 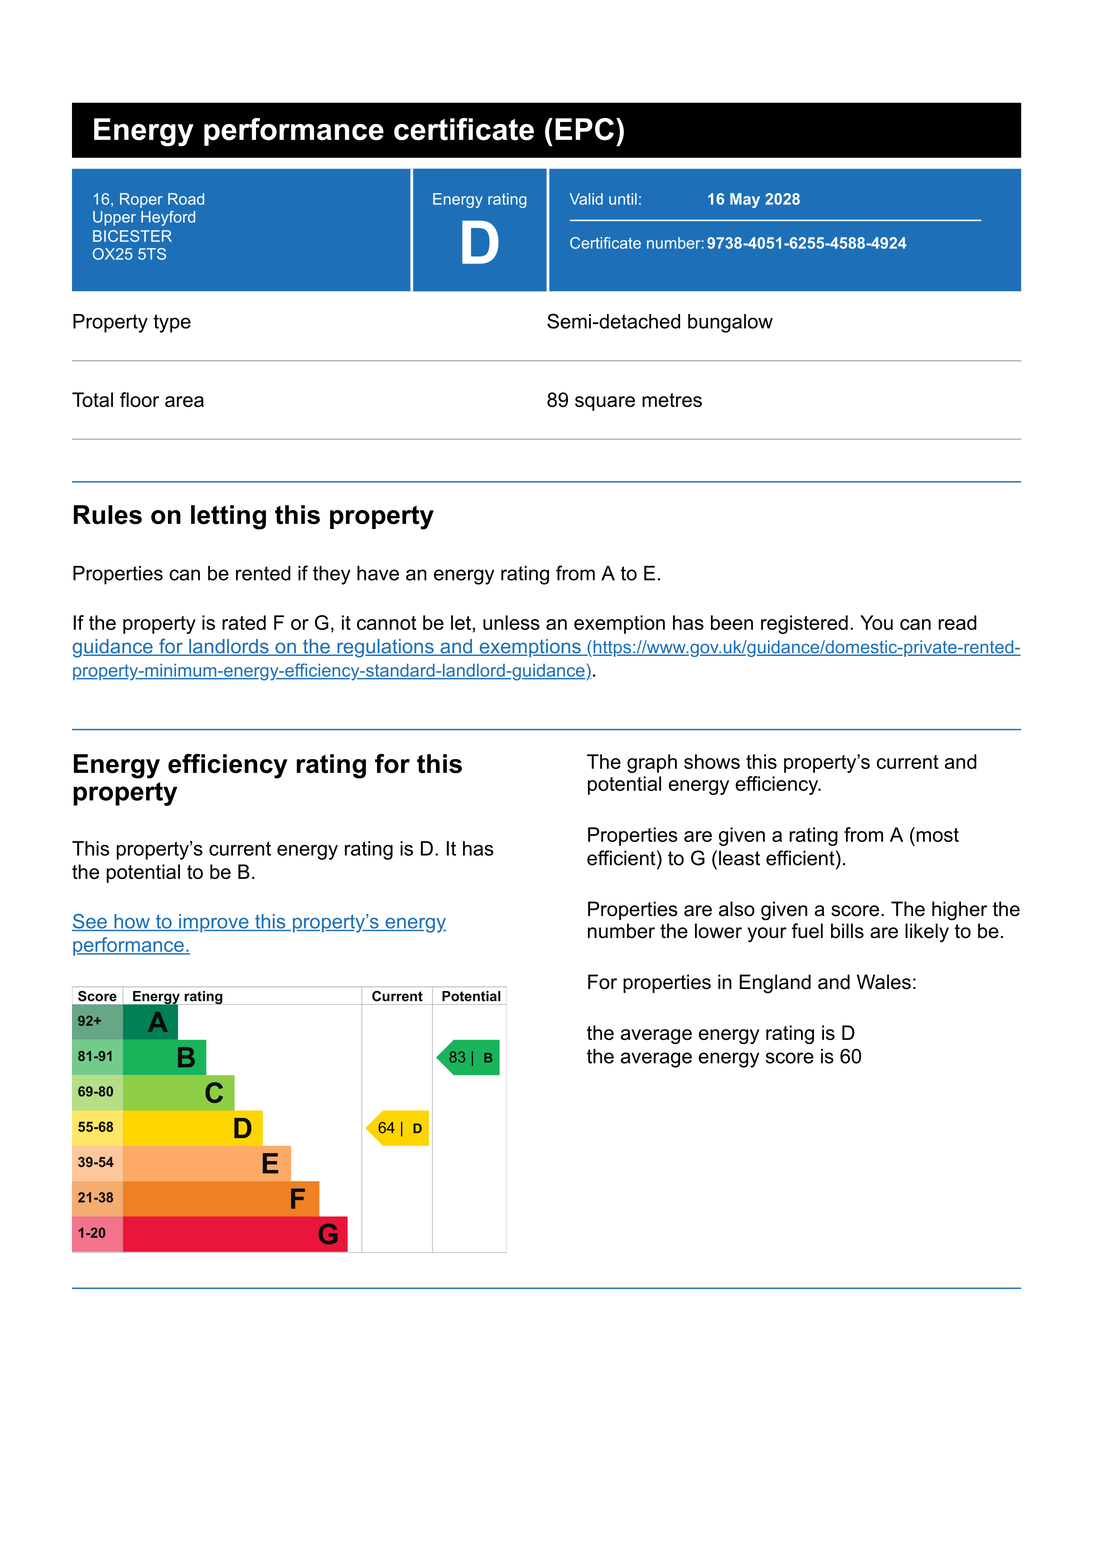 I want to click on improve, so click(x=214, y=923).
